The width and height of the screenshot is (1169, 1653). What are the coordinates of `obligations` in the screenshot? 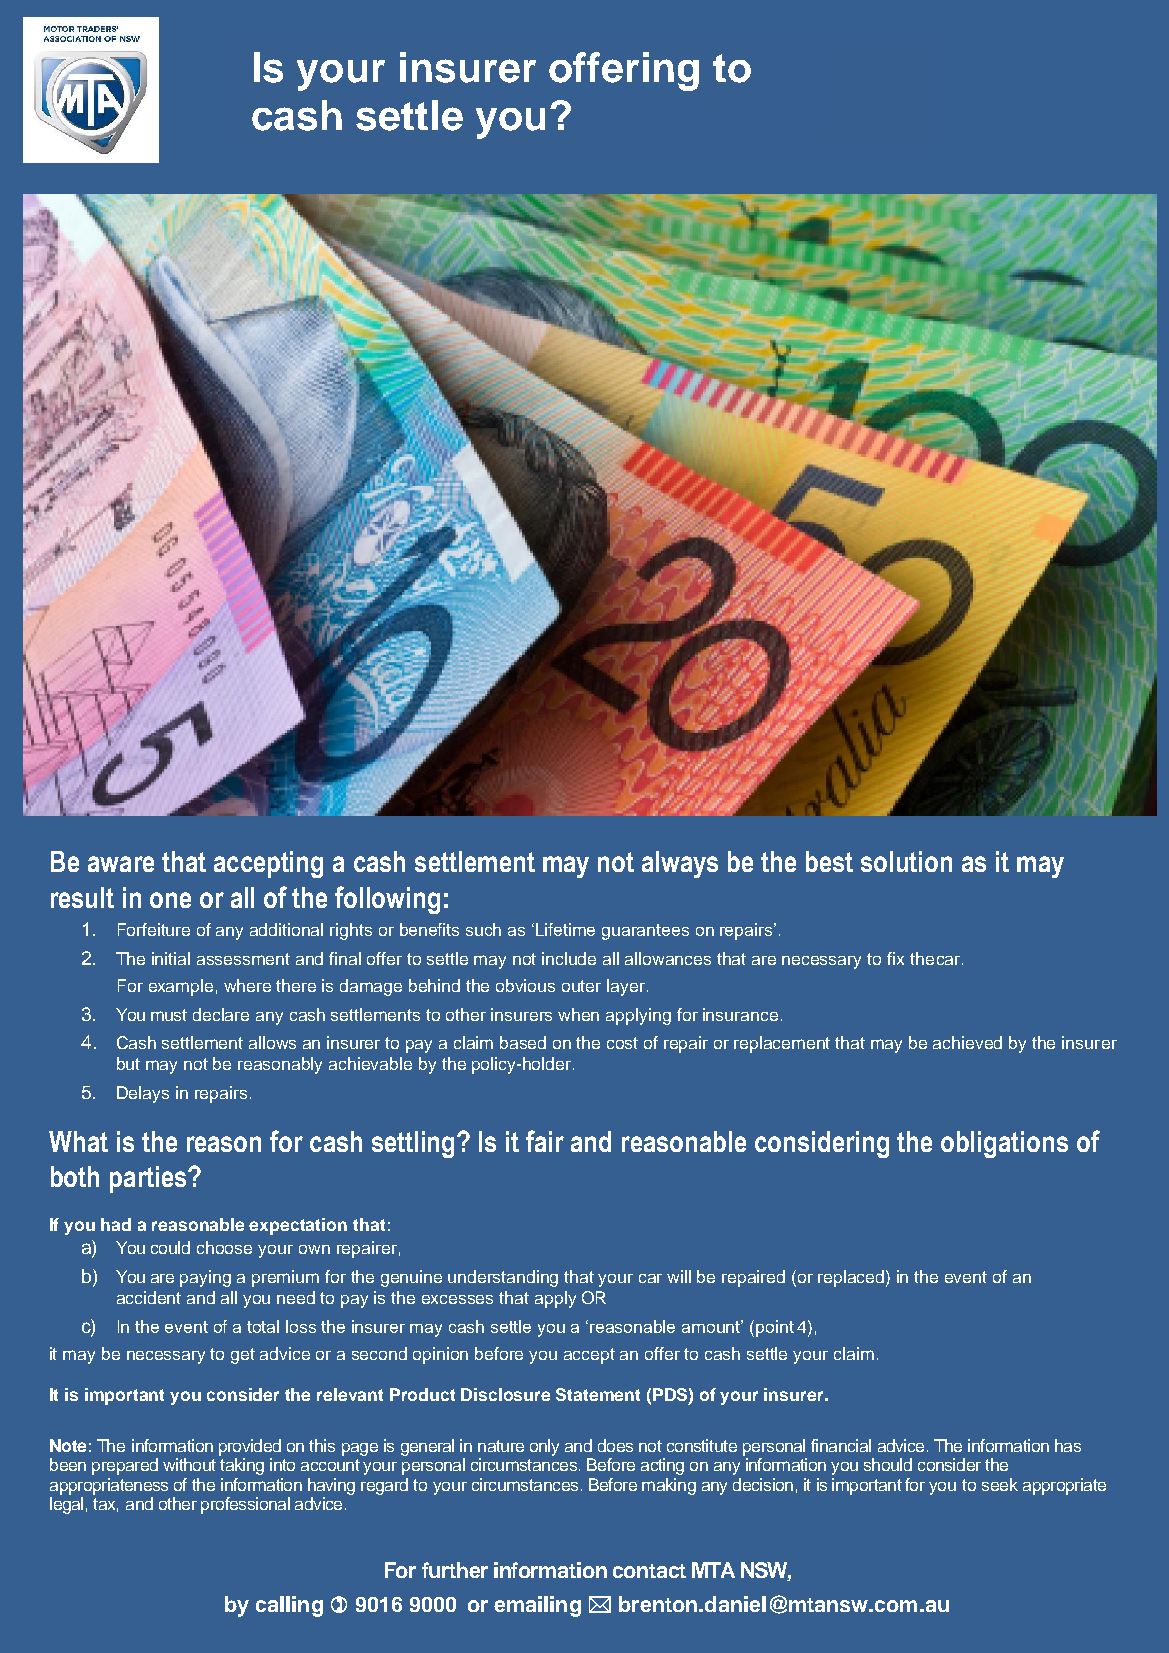 It's located at (1004, 1144).
